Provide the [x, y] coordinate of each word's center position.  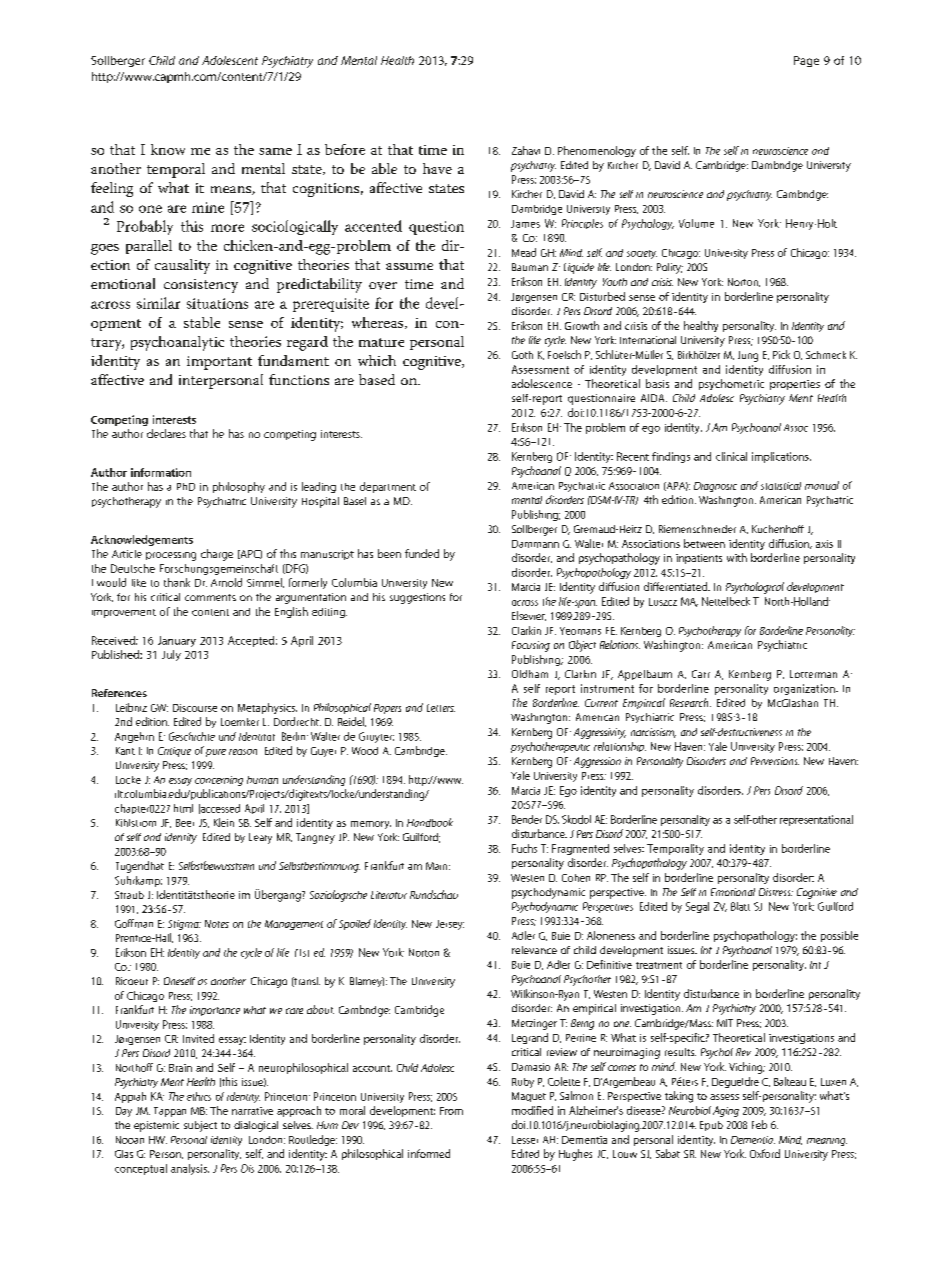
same [275, 151]
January [177, 641]
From [451, 1111]
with [737, 557]
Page [806, 61]
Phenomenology [597, 151]
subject [200, 1126]
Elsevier [529, 616]
